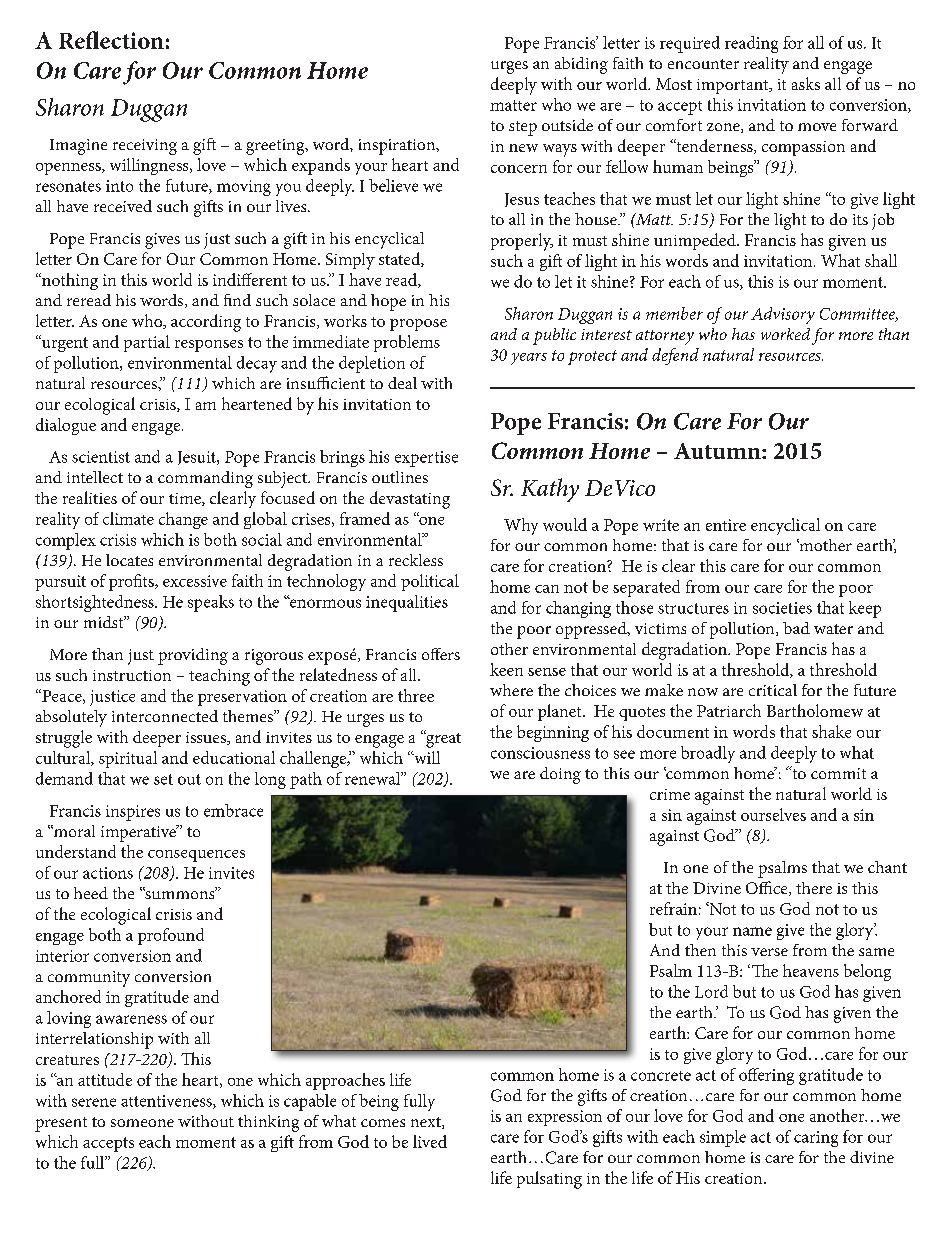  I want to click on ourselves, so click(773, 814).
